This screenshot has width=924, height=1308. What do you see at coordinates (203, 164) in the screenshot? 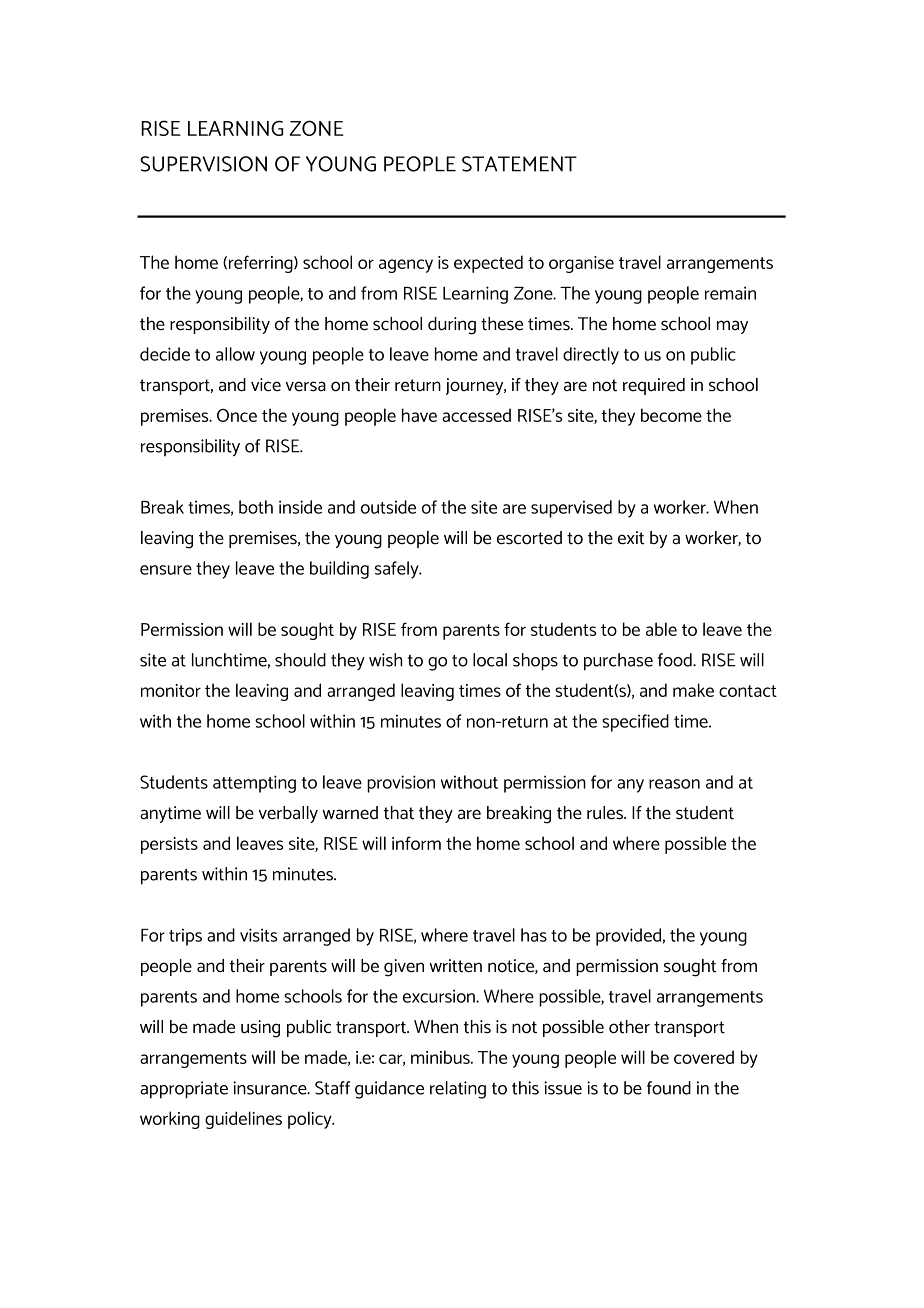
I see `SUPERVISION` at bounding box center [203, 164].
